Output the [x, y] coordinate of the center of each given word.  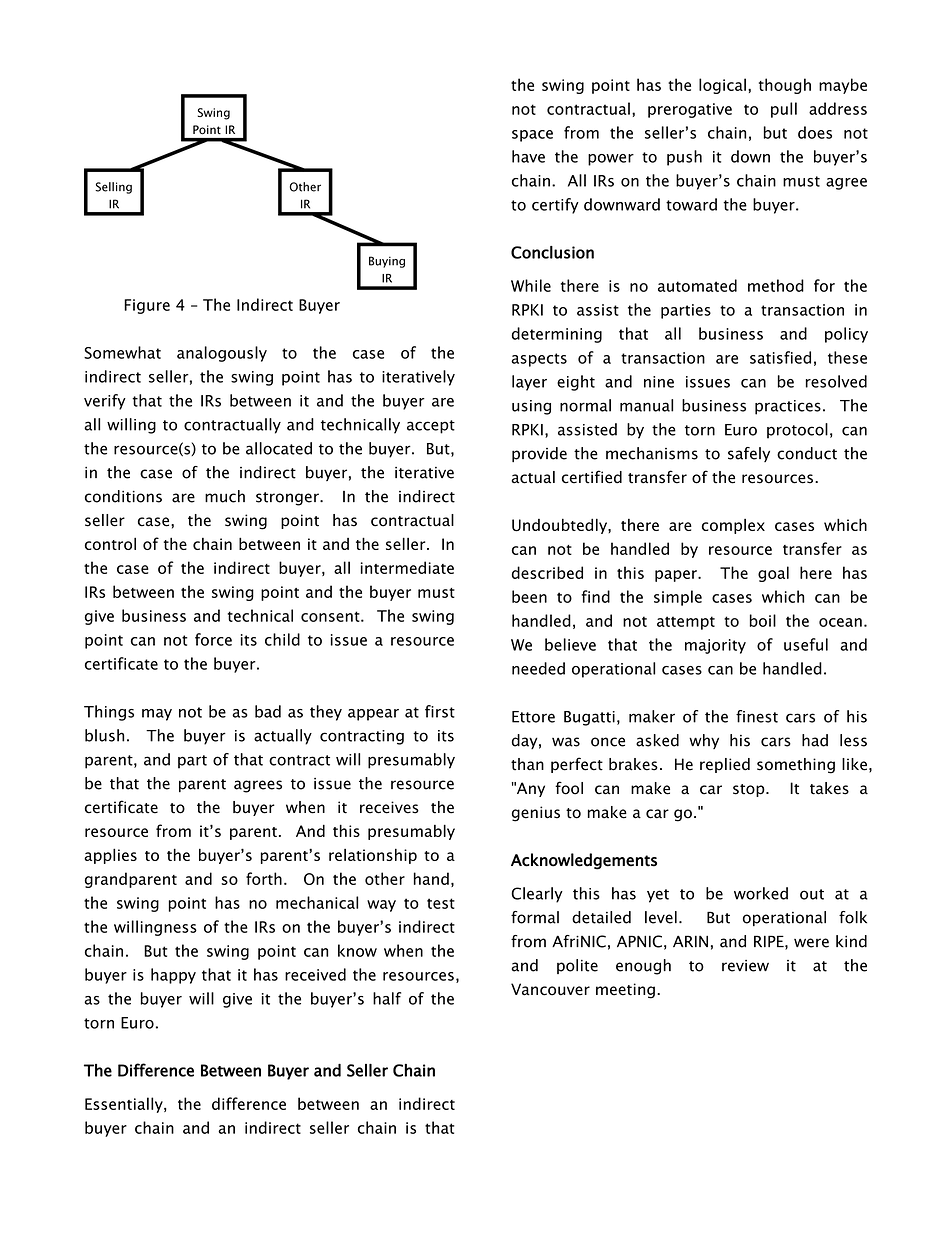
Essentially [125, 1105]
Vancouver [550, 989]
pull [784, 110]
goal [773, 574]
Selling [113, 188]
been [529, 596]
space [532, 136]
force [213, 639]
